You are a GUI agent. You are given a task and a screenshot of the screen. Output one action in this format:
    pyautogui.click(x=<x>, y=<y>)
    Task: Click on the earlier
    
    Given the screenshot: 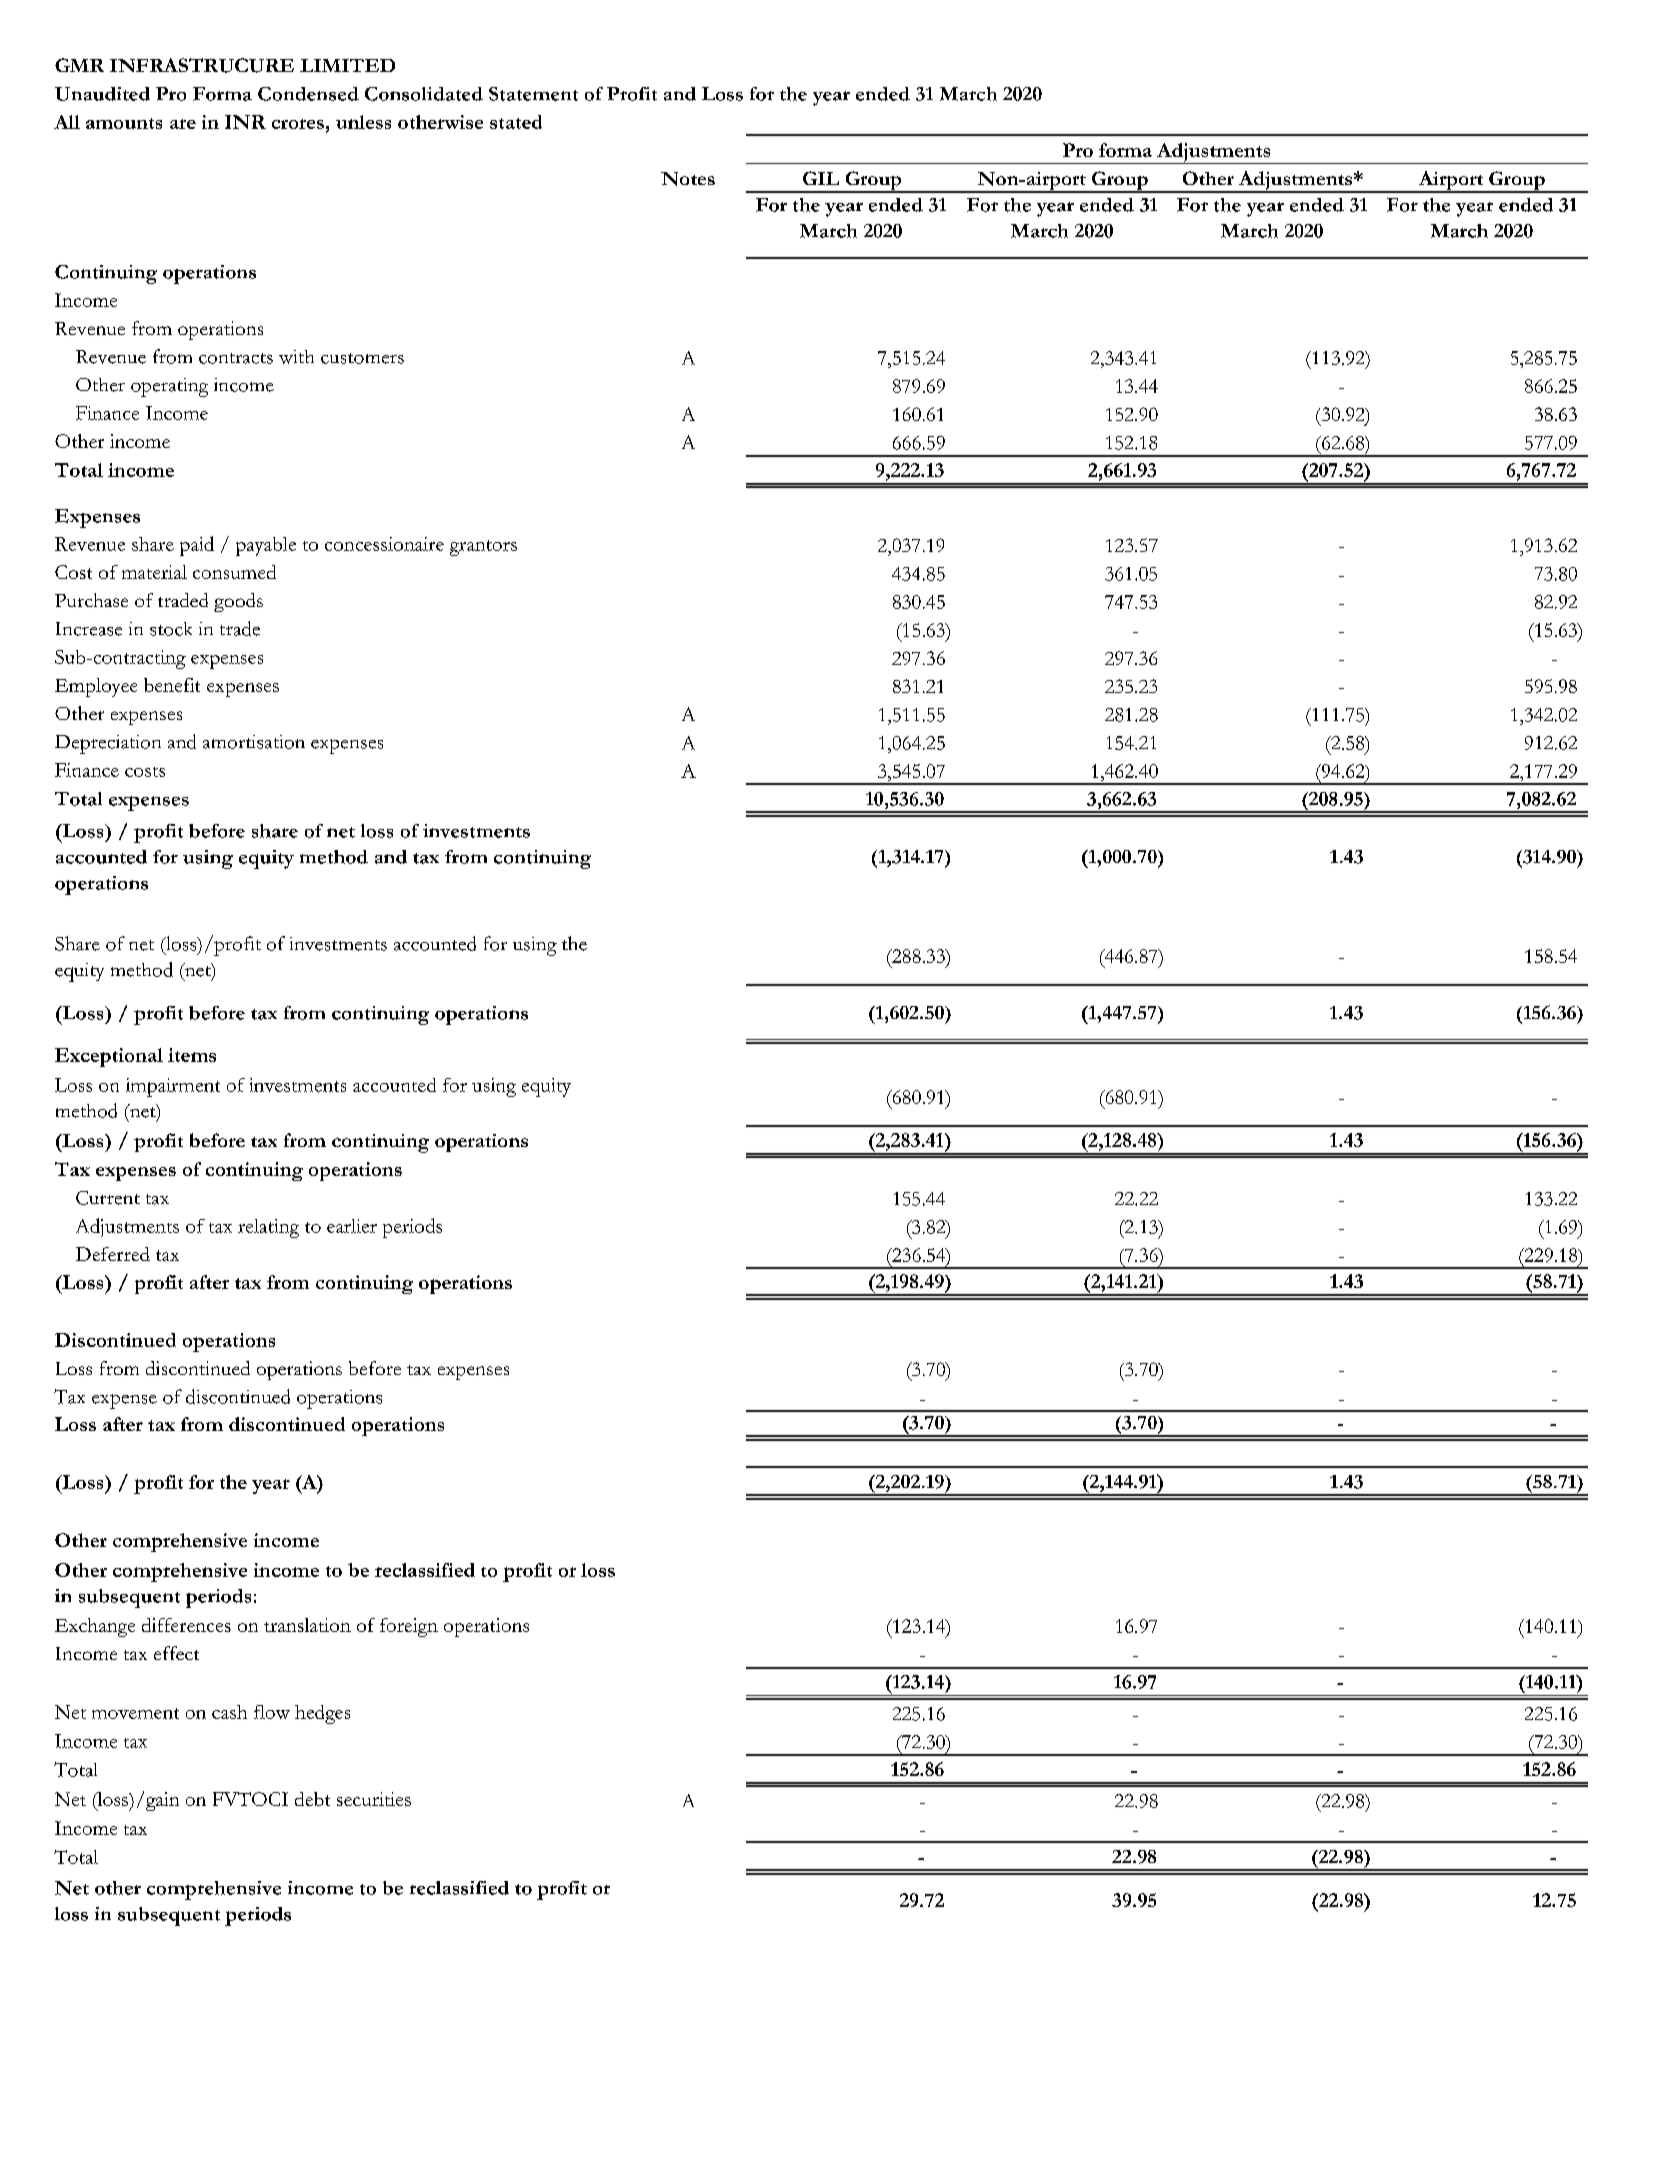 What is the action you would take?
    pyautogui.click(x=352, y=1226)
